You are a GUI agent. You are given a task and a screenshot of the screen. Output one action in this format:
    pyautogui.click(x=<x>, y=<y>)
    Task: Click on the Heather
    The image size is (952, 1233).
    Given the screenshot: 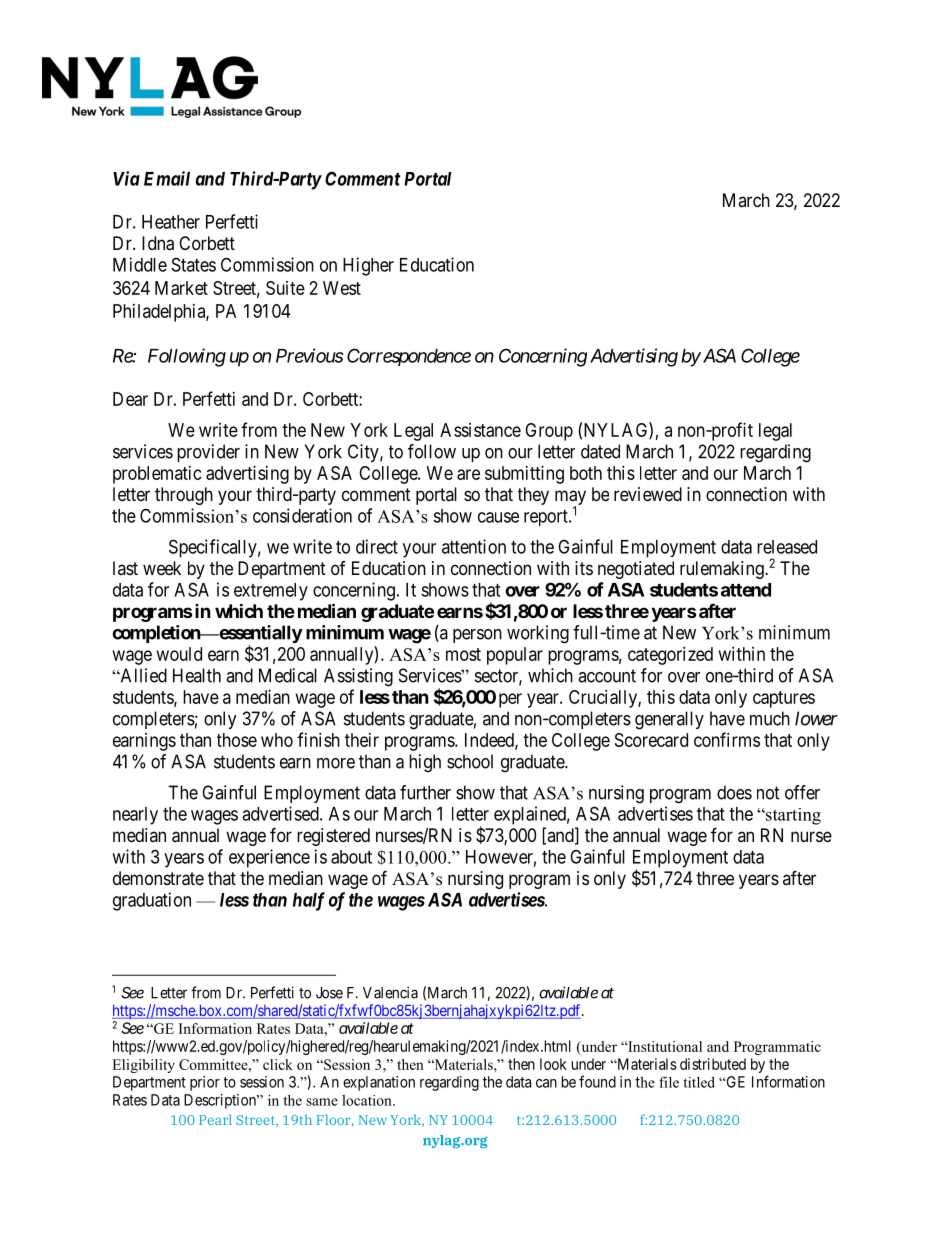 What is the action you would take?
    pyautogui.click(x=171, y=222)
